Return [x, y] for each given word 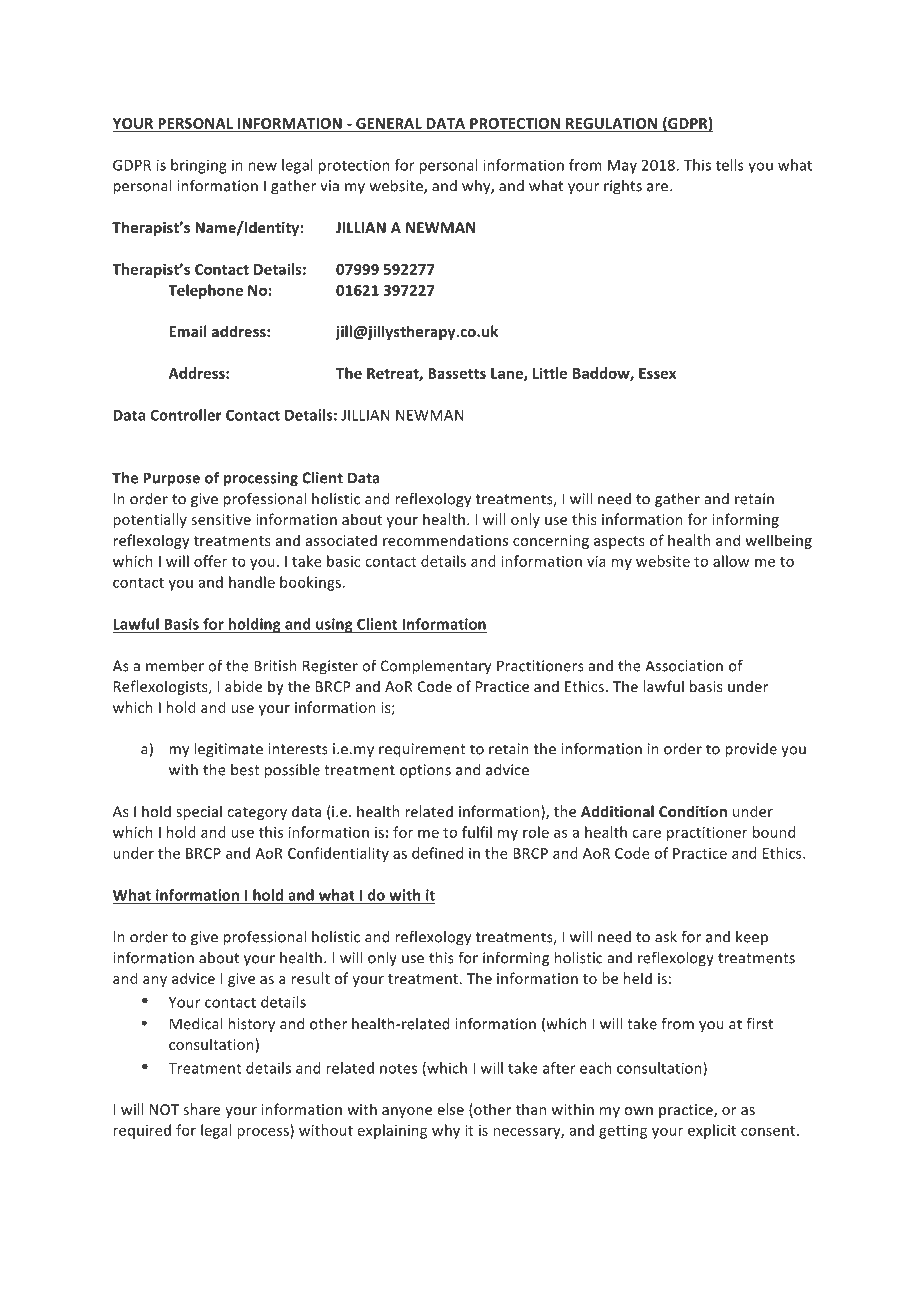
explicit [712, 1131]
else [451, 1109]
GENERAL [389, 123]
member [175, 666]
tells [730, 165]
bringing [199, 166]
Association [684, 666]
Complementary [436, 667]
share [202, 1109]
